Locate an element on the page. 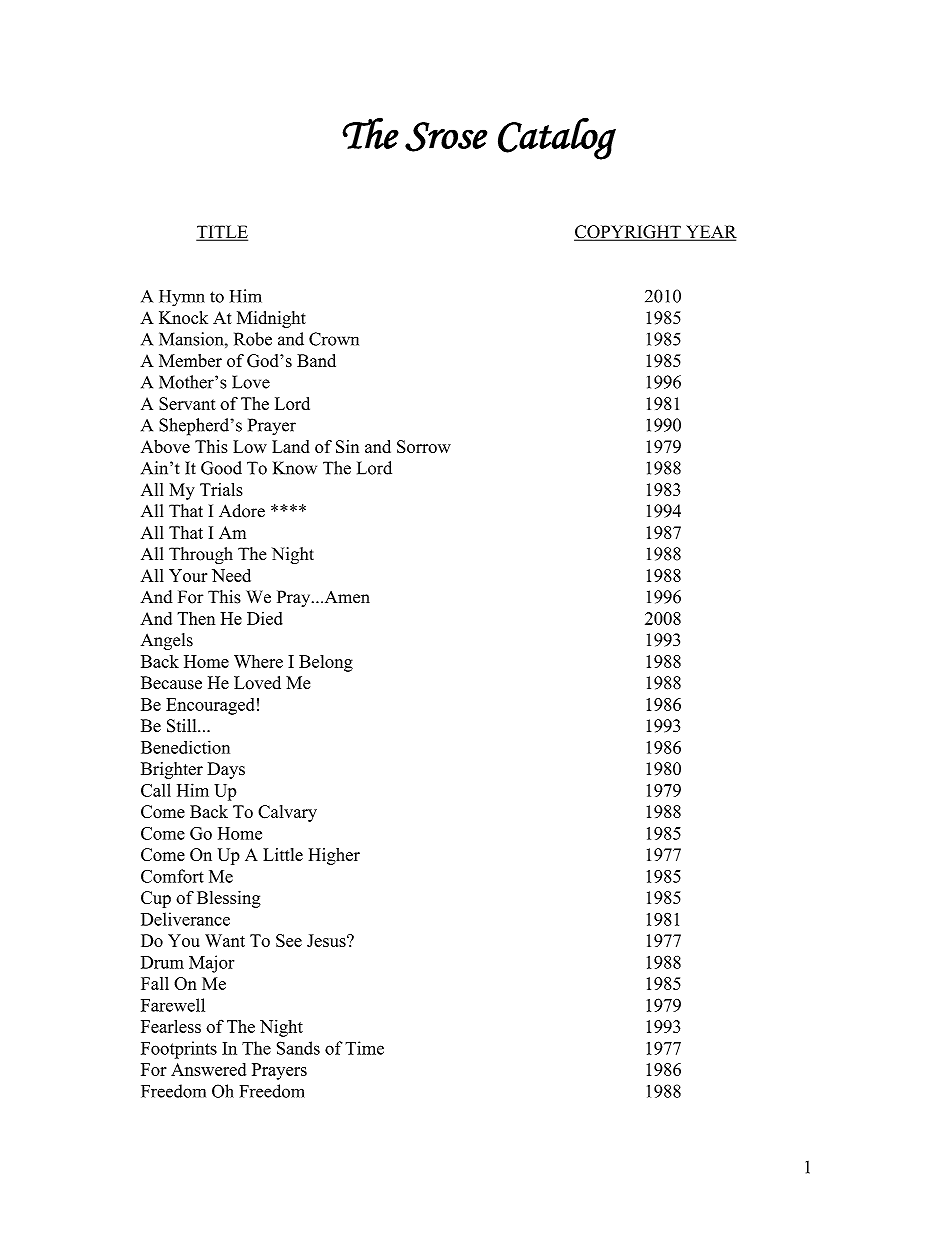  TITLE is located at coordinates (222, 232).
